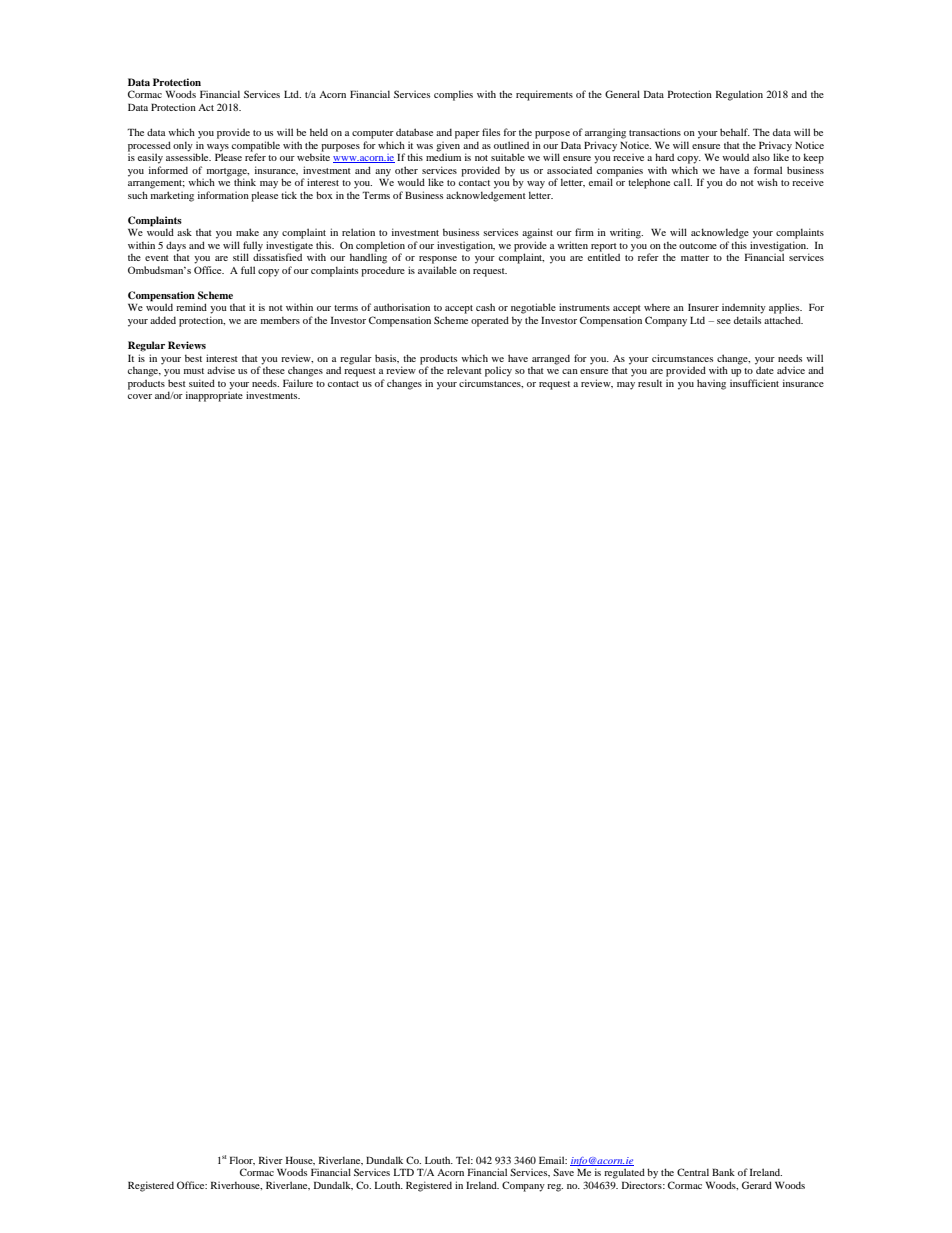 This screenshot has height=1233, width=952. I want to click on Central, so click(693, 1172).
